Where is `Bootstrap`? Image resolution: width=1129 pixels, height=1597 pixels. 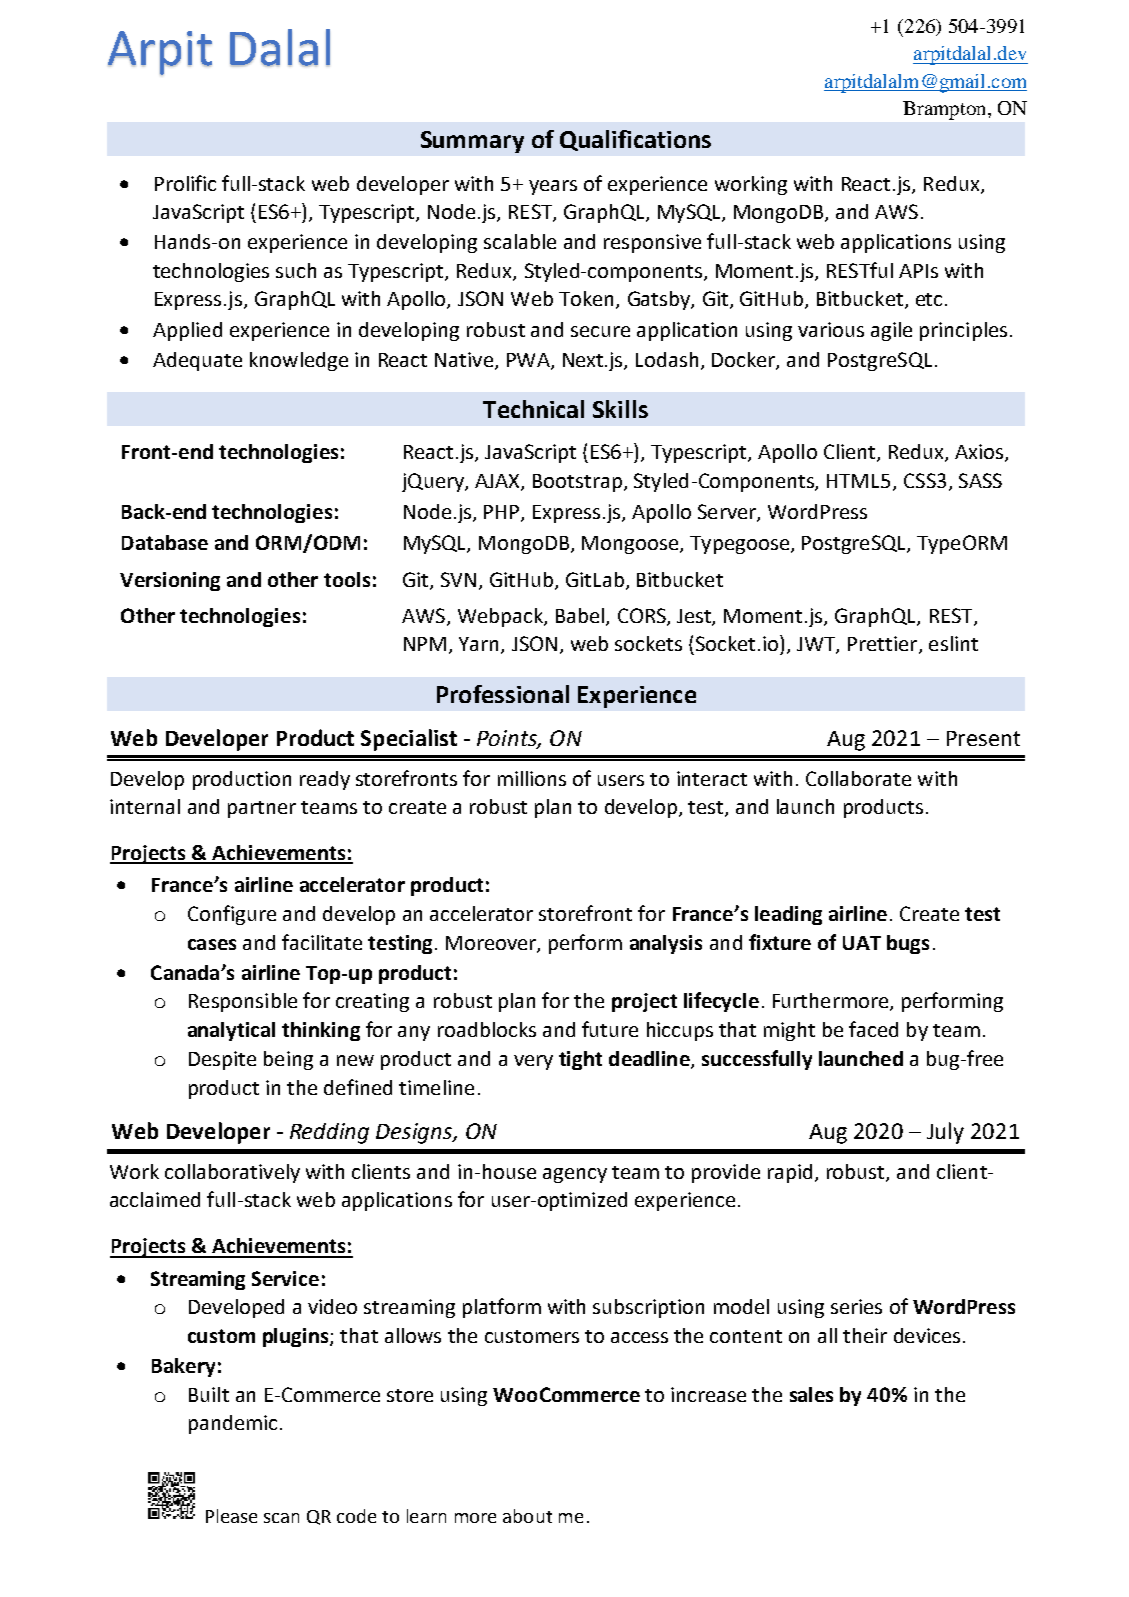 Bootstrap is located at coordinates (577, 483).
